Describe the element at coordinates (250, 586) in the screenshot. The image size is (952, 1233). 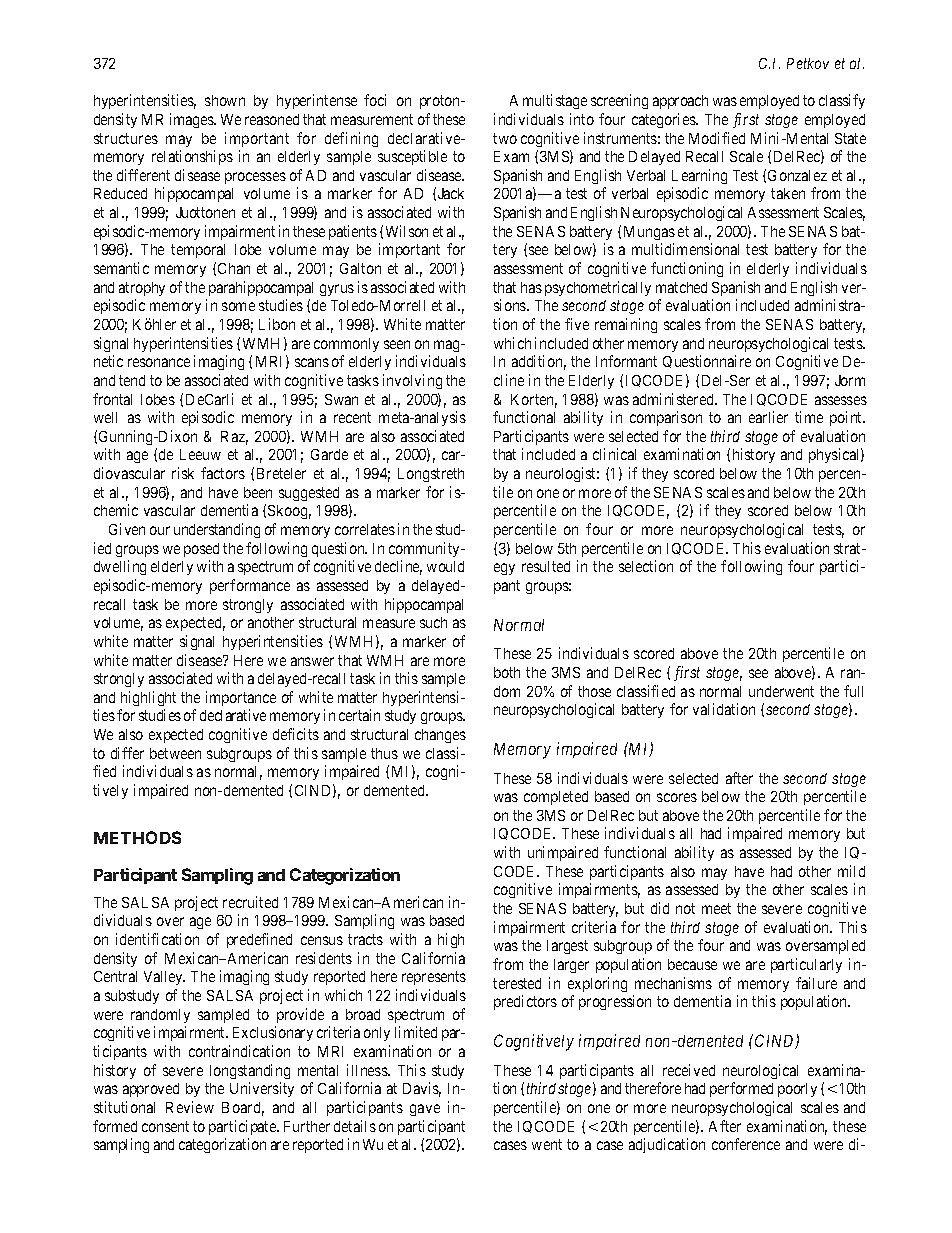
I see `performance` at that location.
